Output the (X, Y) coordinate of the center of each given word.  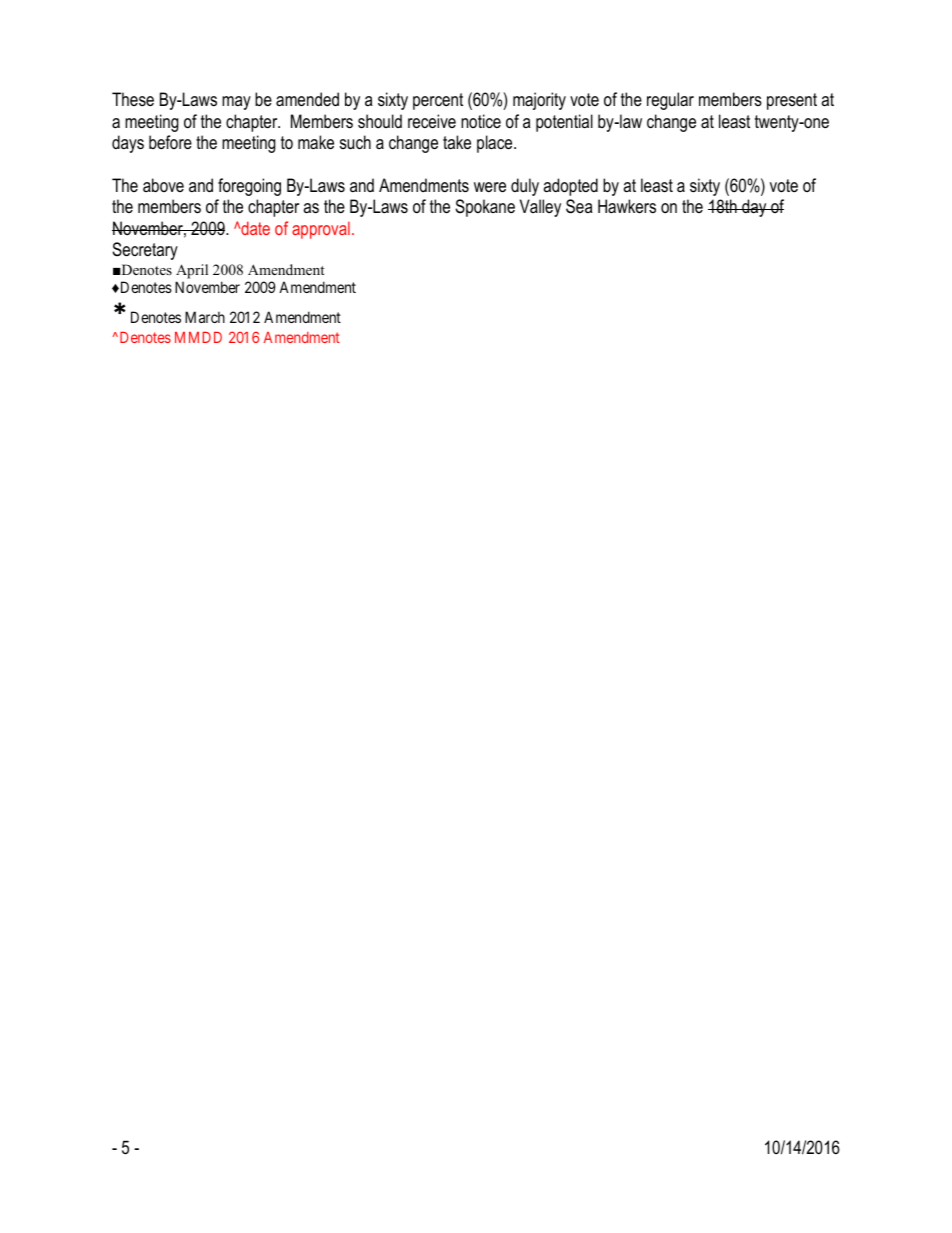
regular (670, 101)
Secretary (145, 251)
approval (321, 230)
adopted (570, 187)
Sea (579, 206)
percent (438, 101)
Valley (540, 208)
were (490, 187)
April (192, 271)
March (205, 317)
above (163, 185)
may (236, 103)
